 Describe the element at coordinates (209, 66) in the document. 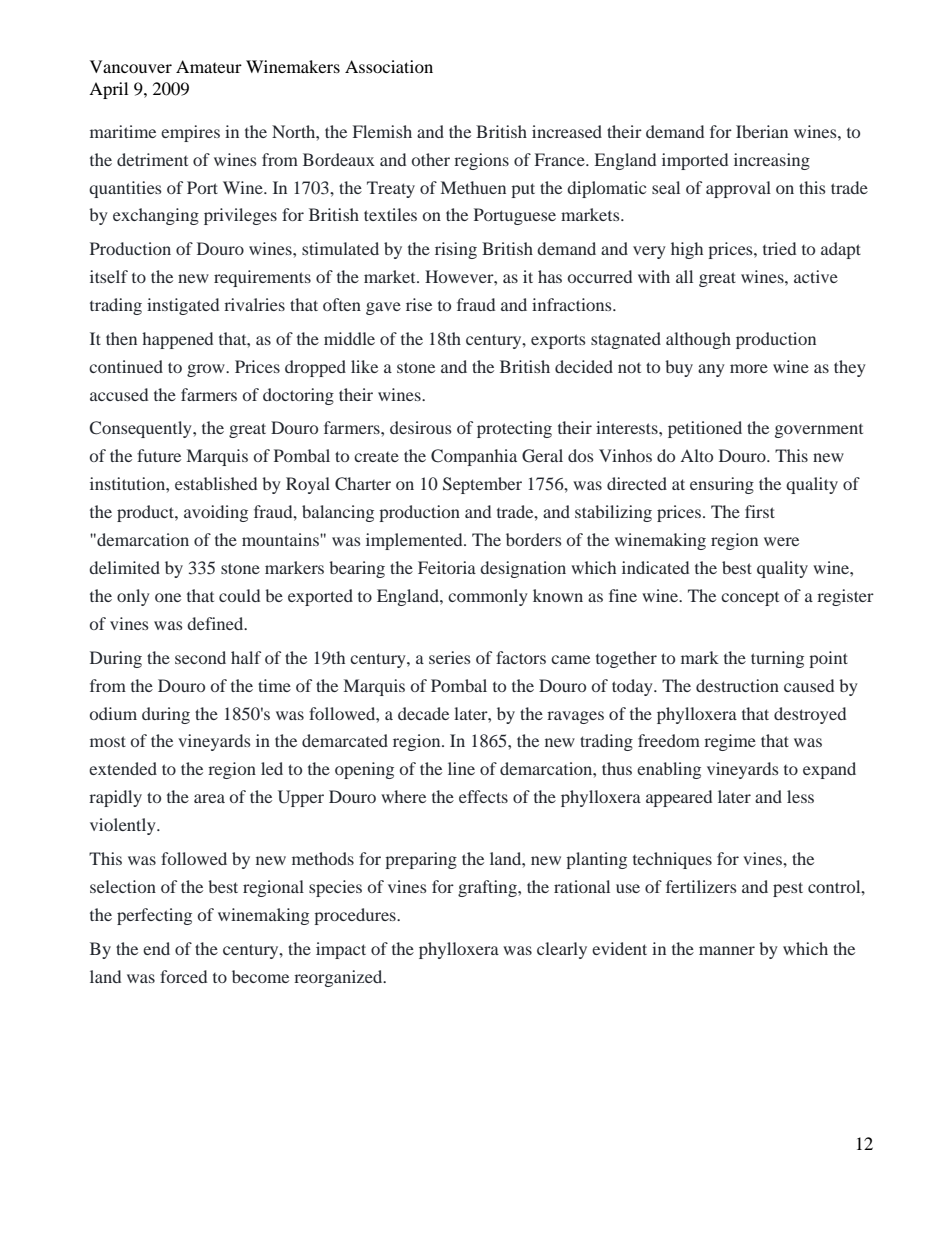

I see `Amateur` at that location.
